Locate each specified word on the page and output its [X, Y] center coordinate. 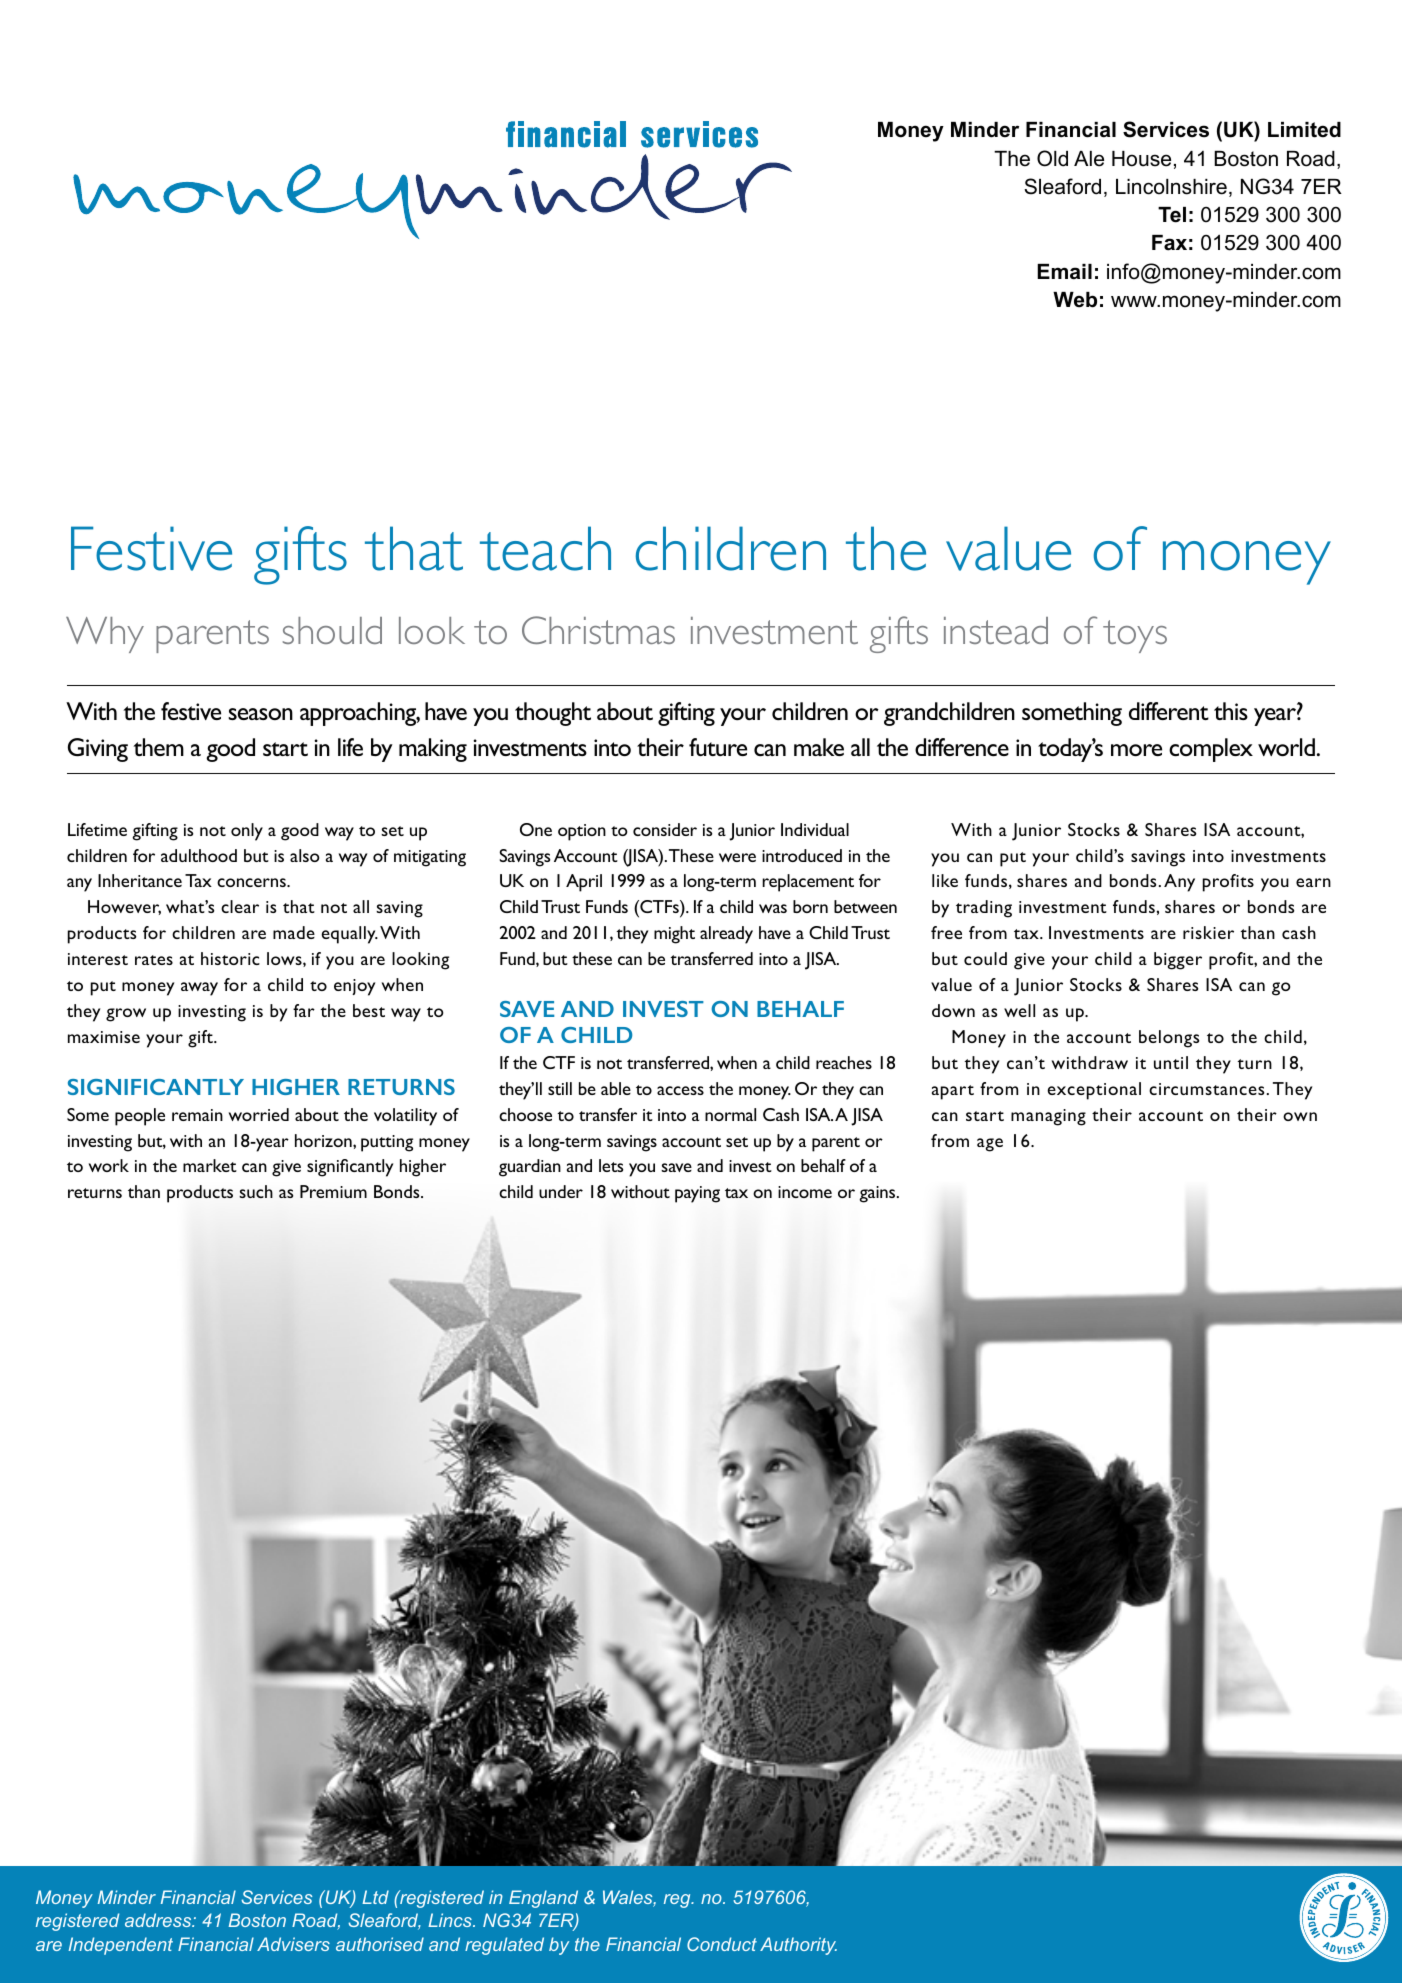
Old [1052, 158]
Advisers [293, 1944]
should [332, 630]
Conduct [722, 1944]
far [304, 1010]
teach [545, 548]
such [256, 1191]
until [1171, 1062]
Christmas [598, 630]
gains [878, 1194]
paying [697, 1194]
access [680, 1090]
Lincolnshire [1171, 187]
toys [1135, 636]
